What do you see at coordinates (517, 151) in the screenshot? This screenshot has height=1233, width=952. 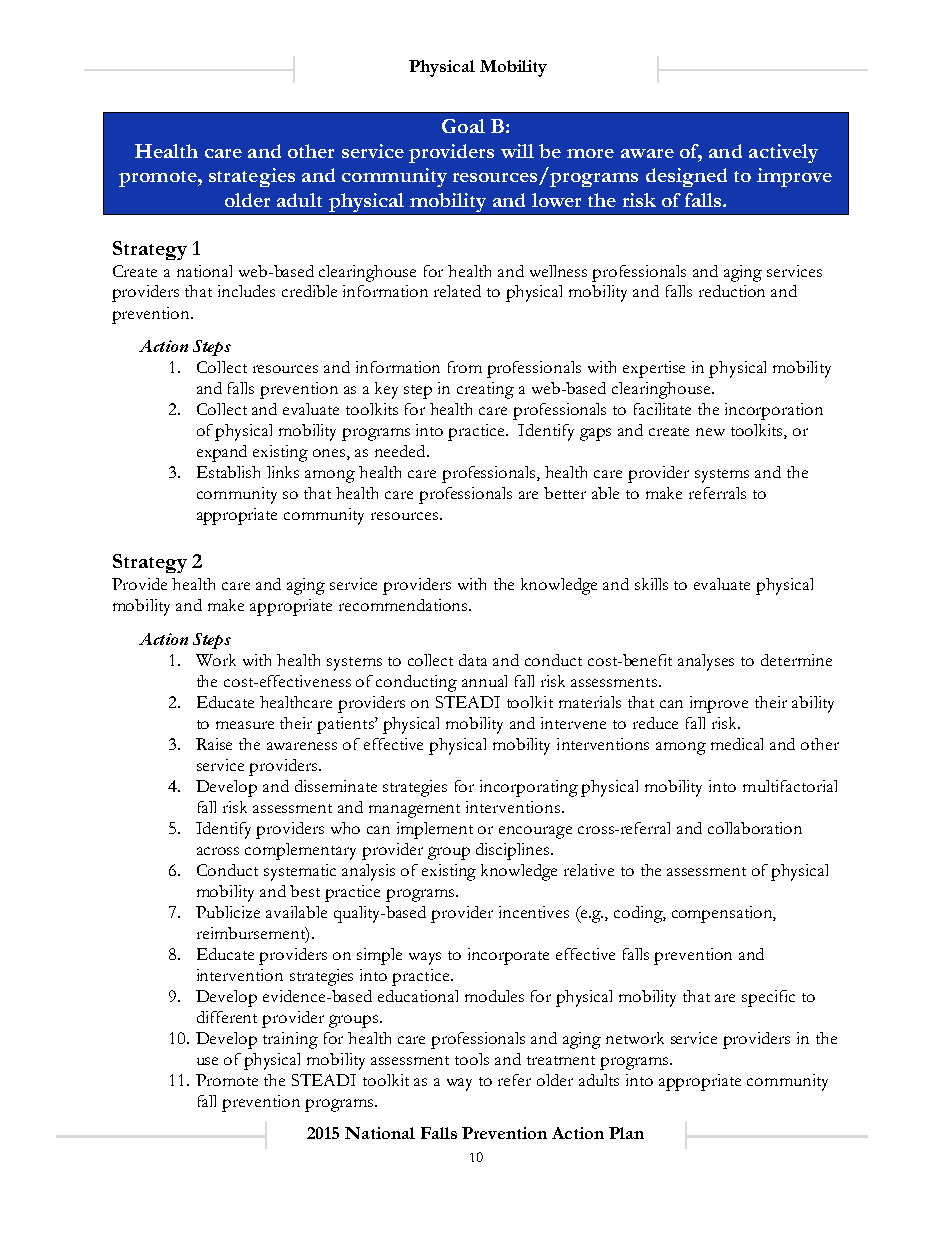 I see `will` at bounding box center [517, 151].
